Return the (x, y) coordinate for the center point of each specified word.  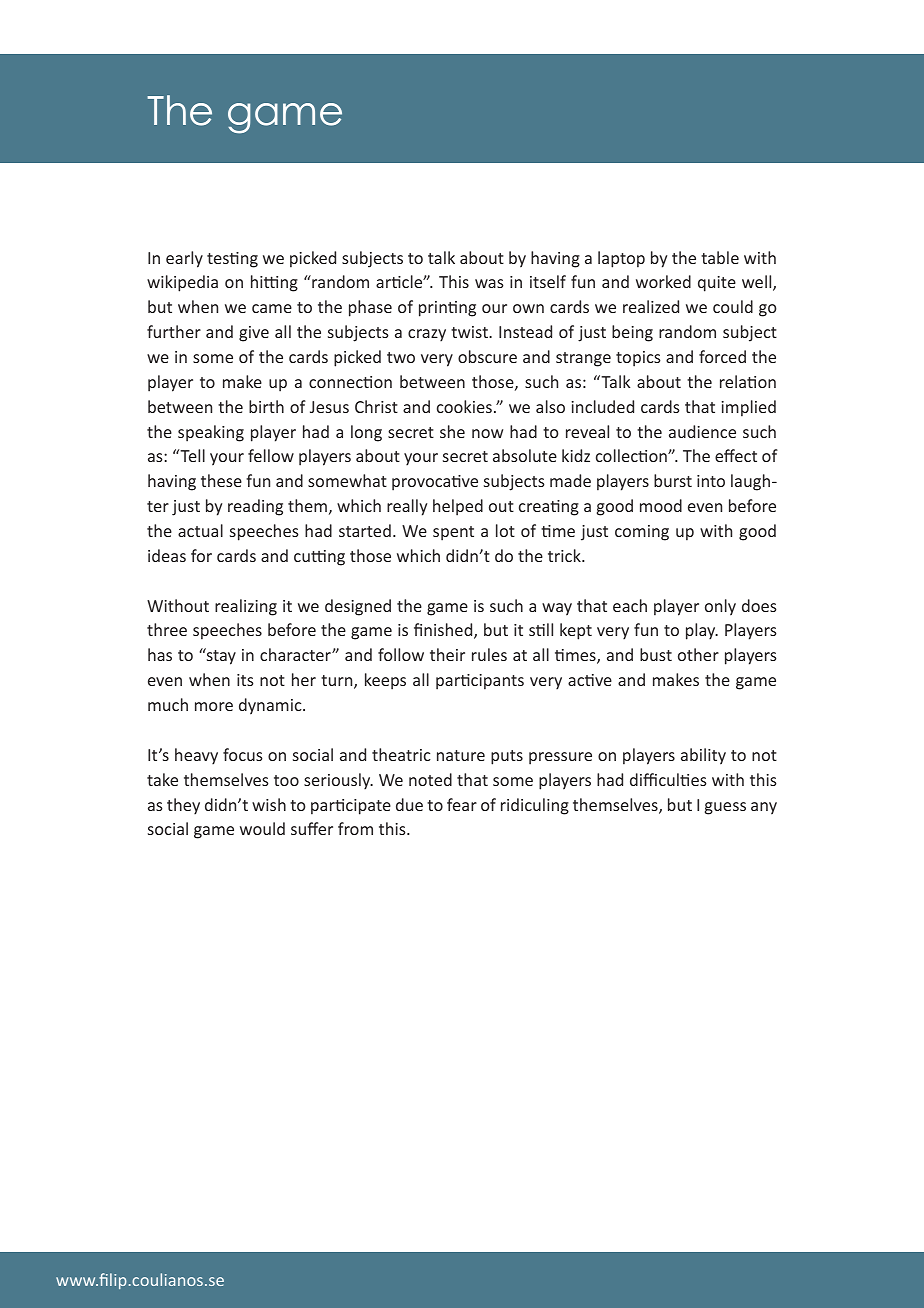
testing (232, 260)
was (489, 283)
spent (453, 533)
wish (269, 804)
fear (462, 804)
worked (663, 281)
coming (642, 533)
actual (200, 530)
